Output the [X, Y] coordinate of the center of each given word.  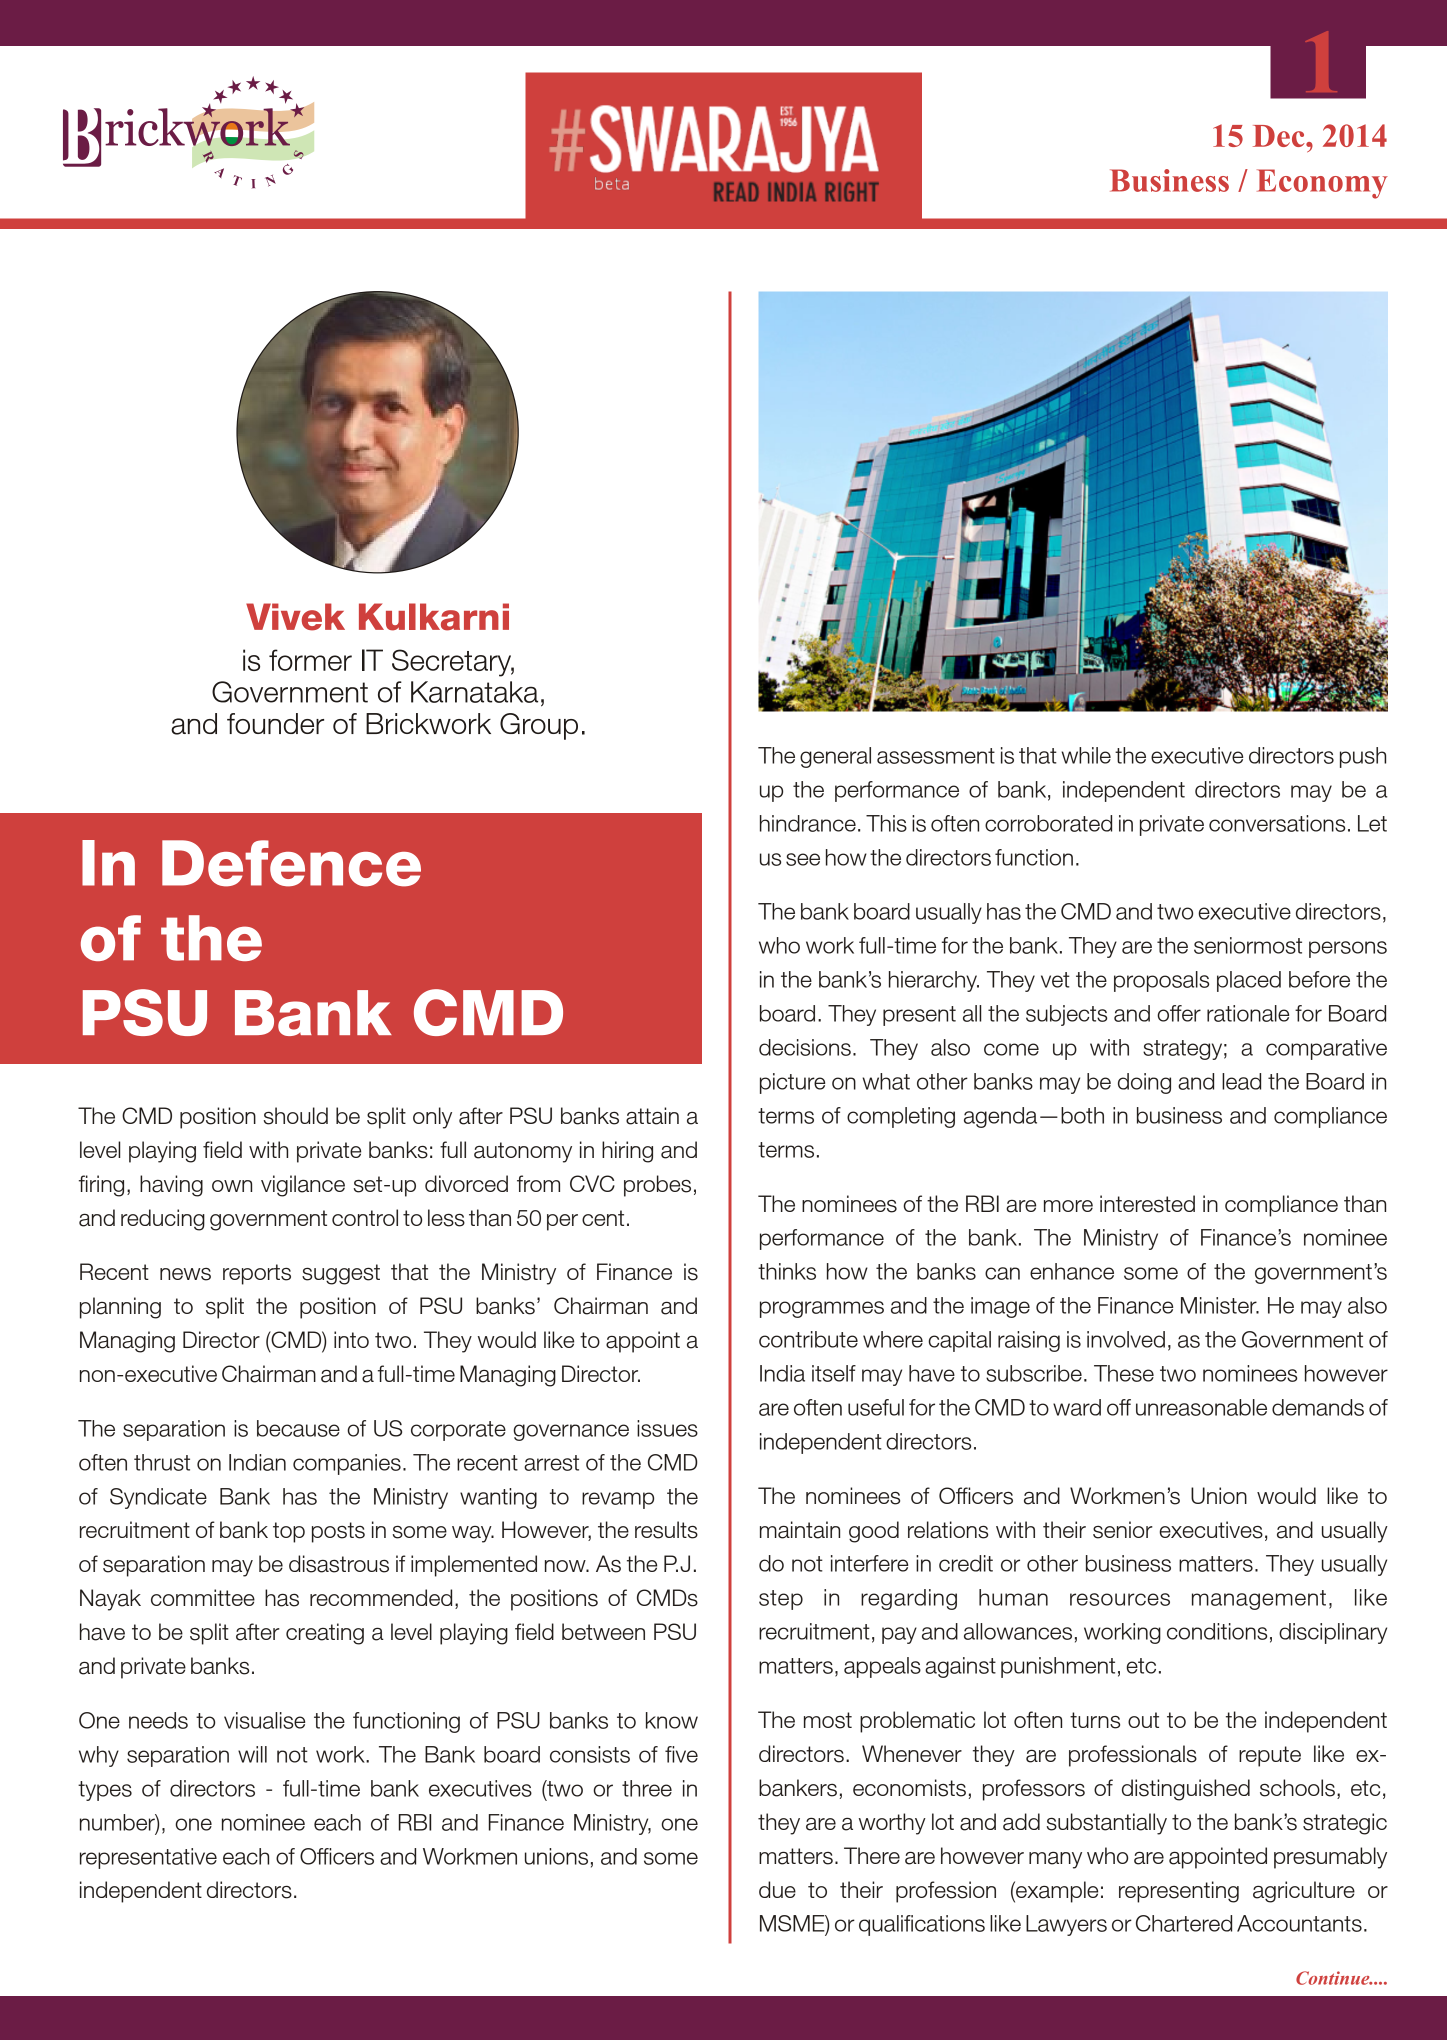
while [1086, 755]
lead [1241, 1081]
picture [792, 1083]
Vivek [295, 617]
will [252, 1754]
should [296, 1116]
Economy [1322, 184]
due [777, 1889]
